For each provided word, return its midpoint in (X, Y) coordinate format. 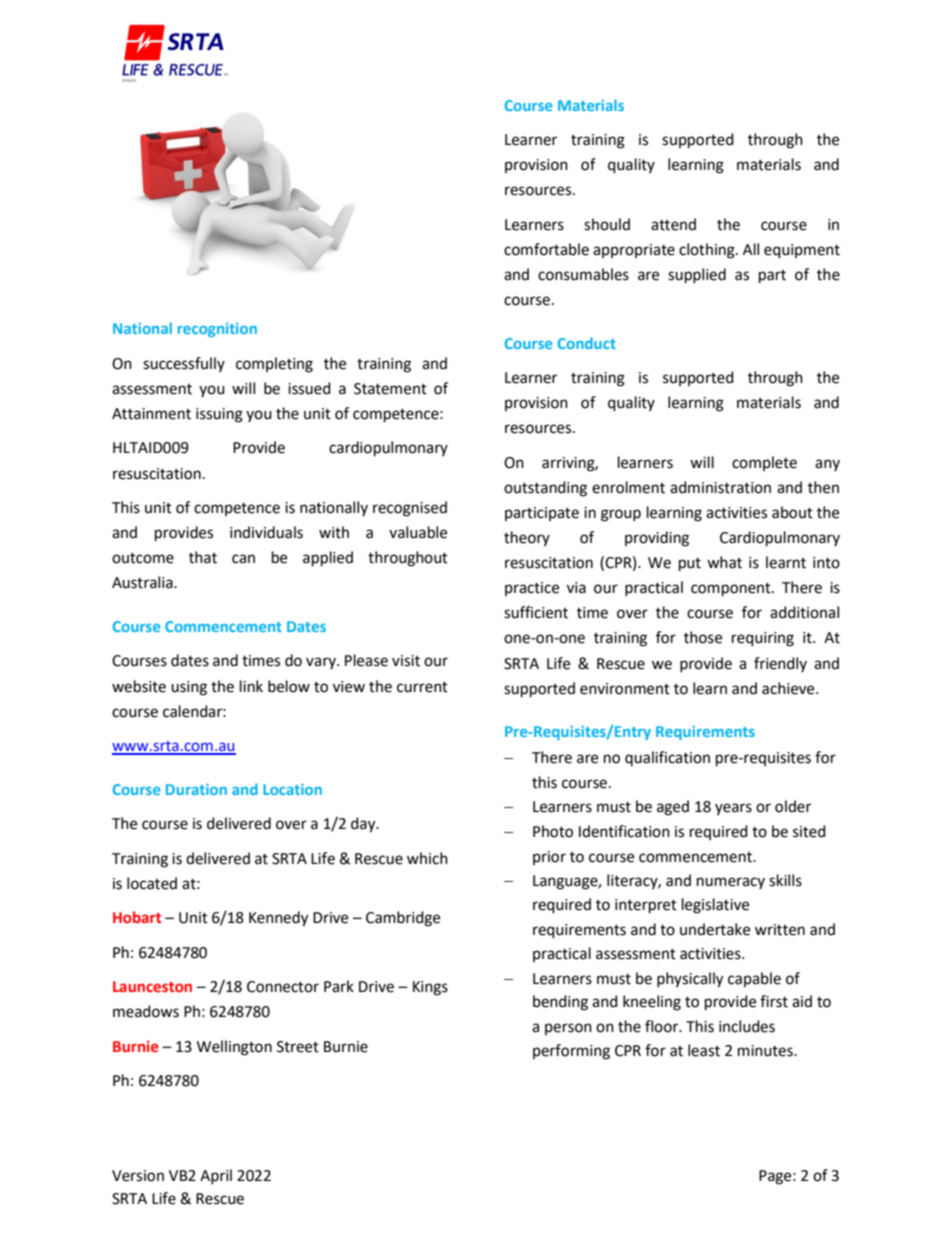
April (216, 1176)
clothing (708, 251)
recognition (217, 330)
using (189, 688)
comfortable (546, 249)
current (422, 687)
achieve (789, 688)
